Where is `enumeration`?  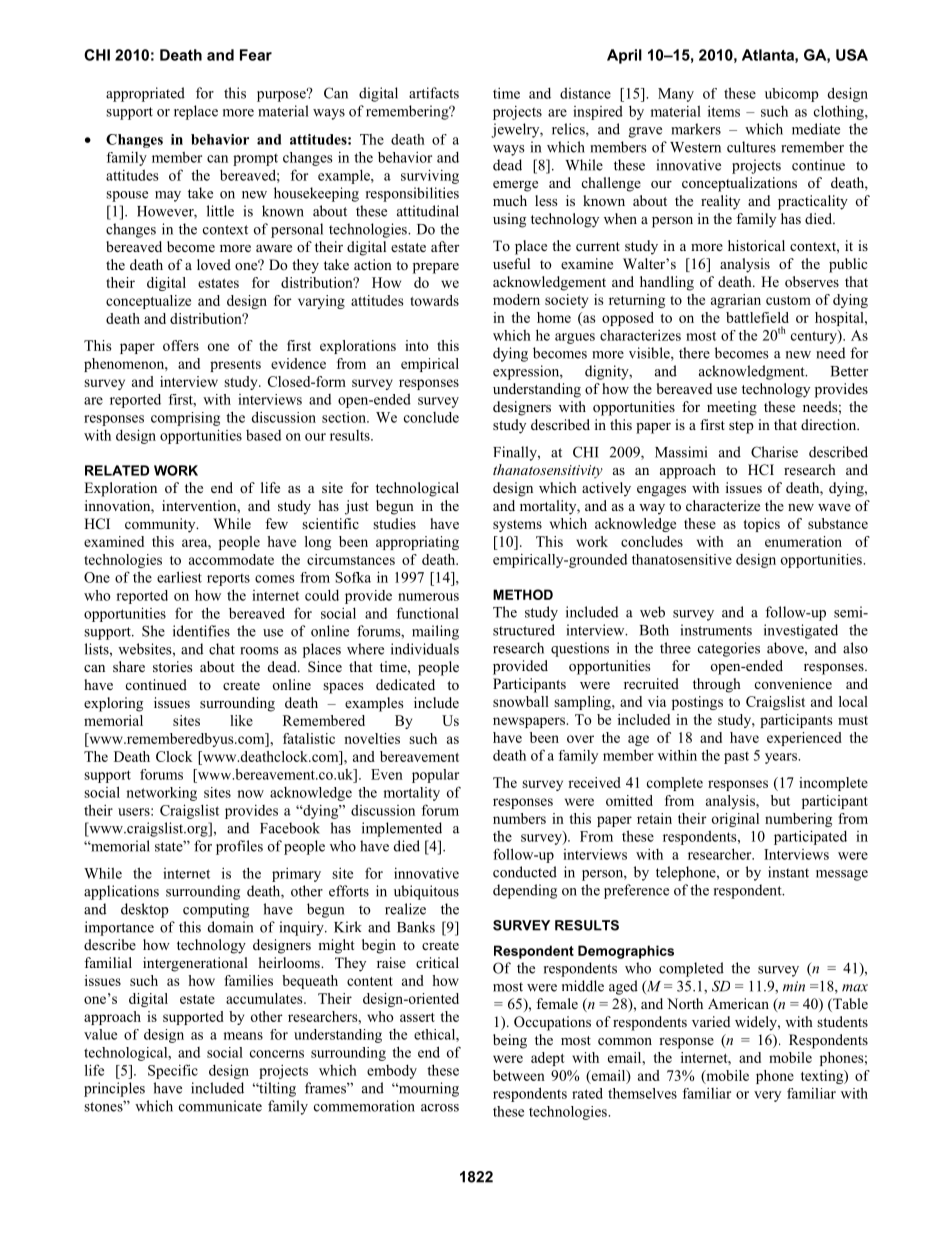
enumeration is located at coordinates (803, 541).
